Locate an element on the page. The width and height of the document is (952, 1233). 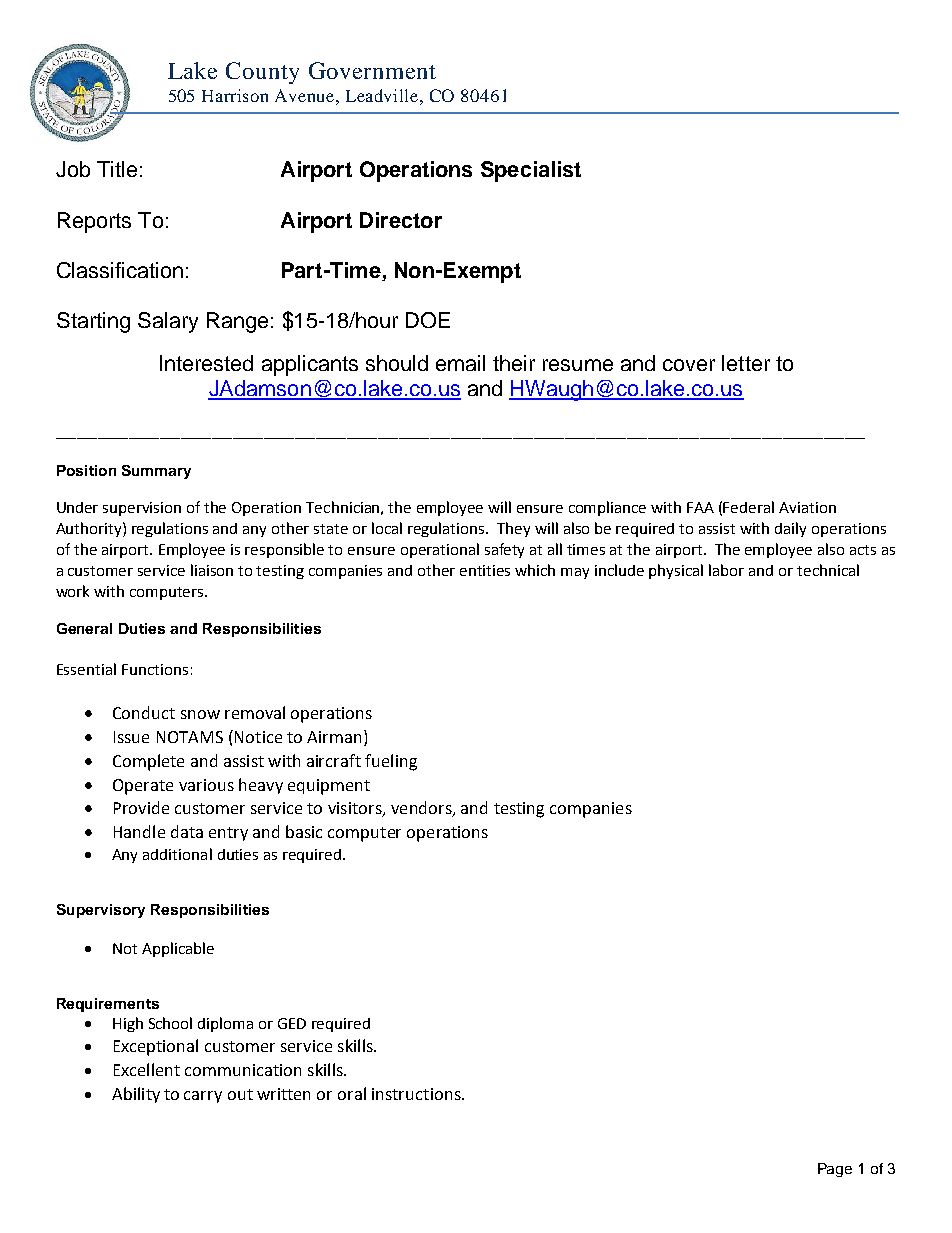
Page is located at coordinates (835, 1170).
